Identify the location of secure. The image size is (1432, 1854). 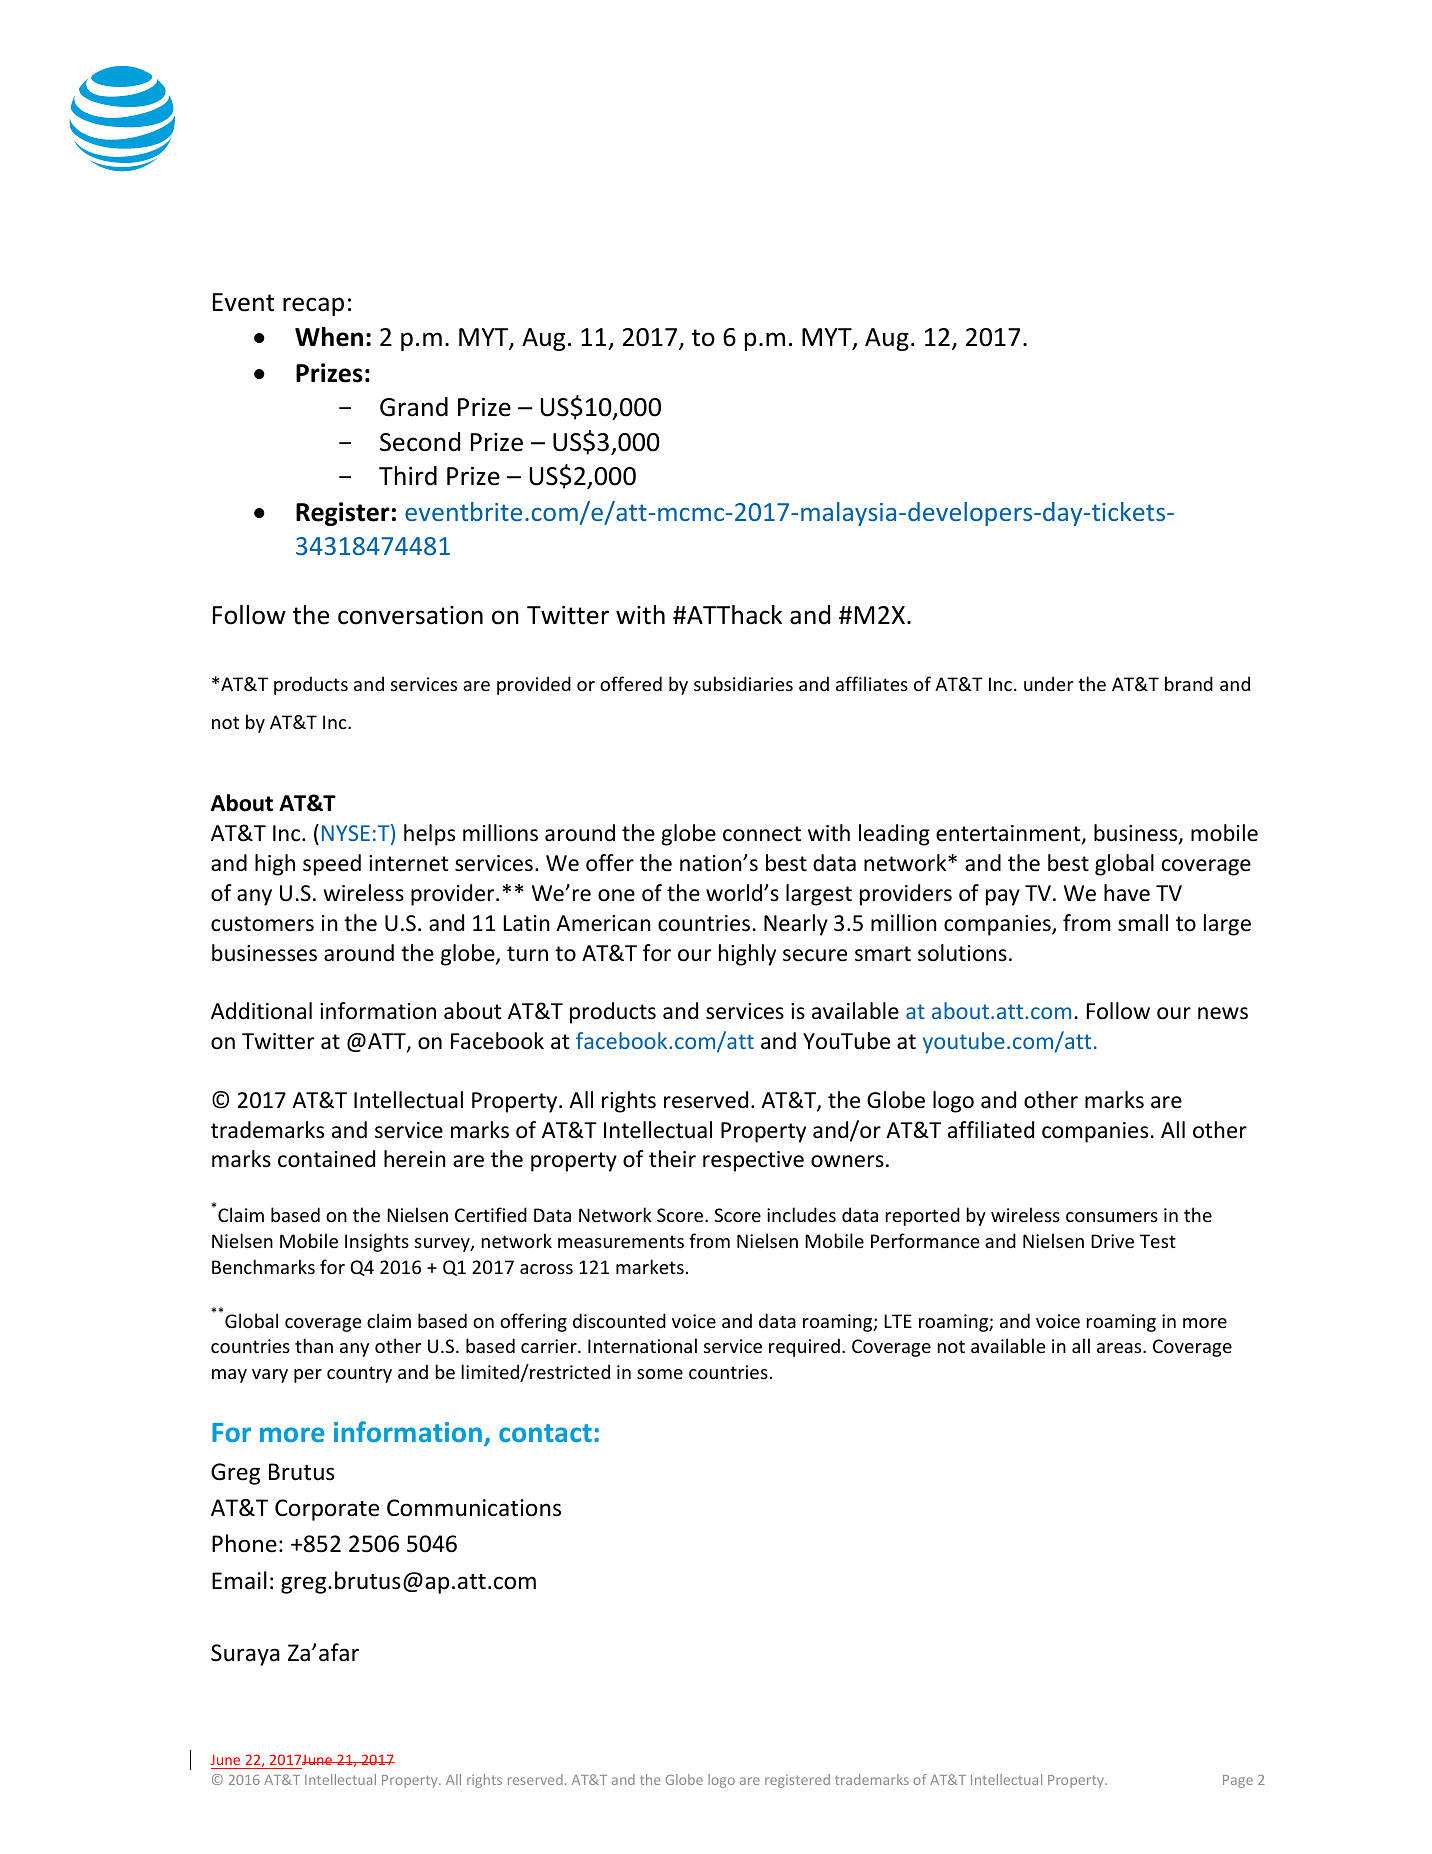
(815, 955).
